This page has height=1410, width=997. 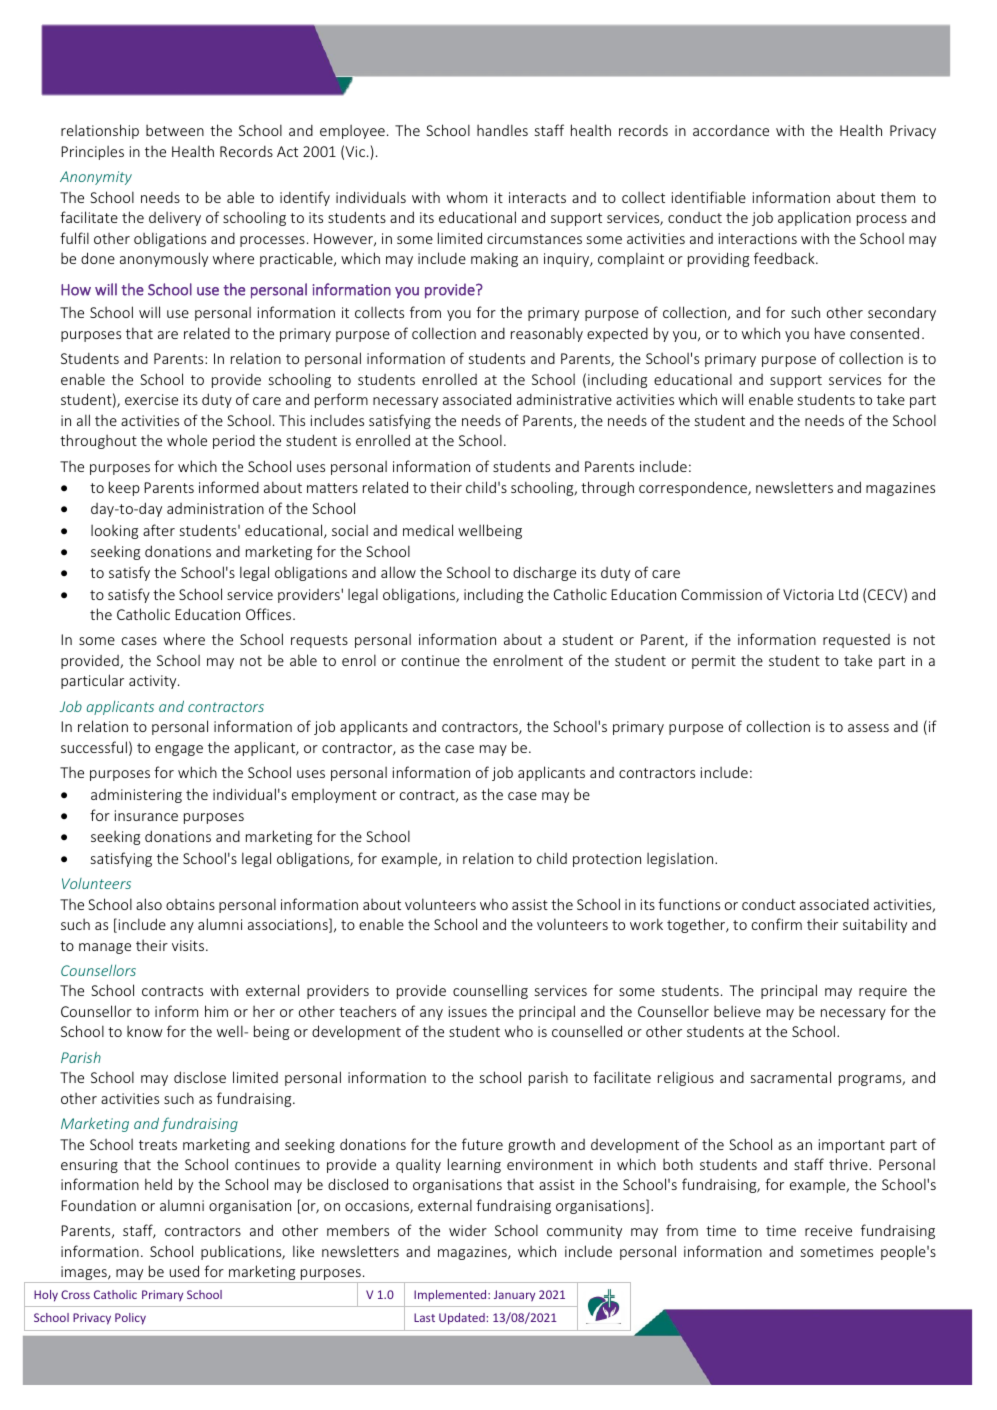 I want to click on also, so click(x=149, y=904).
